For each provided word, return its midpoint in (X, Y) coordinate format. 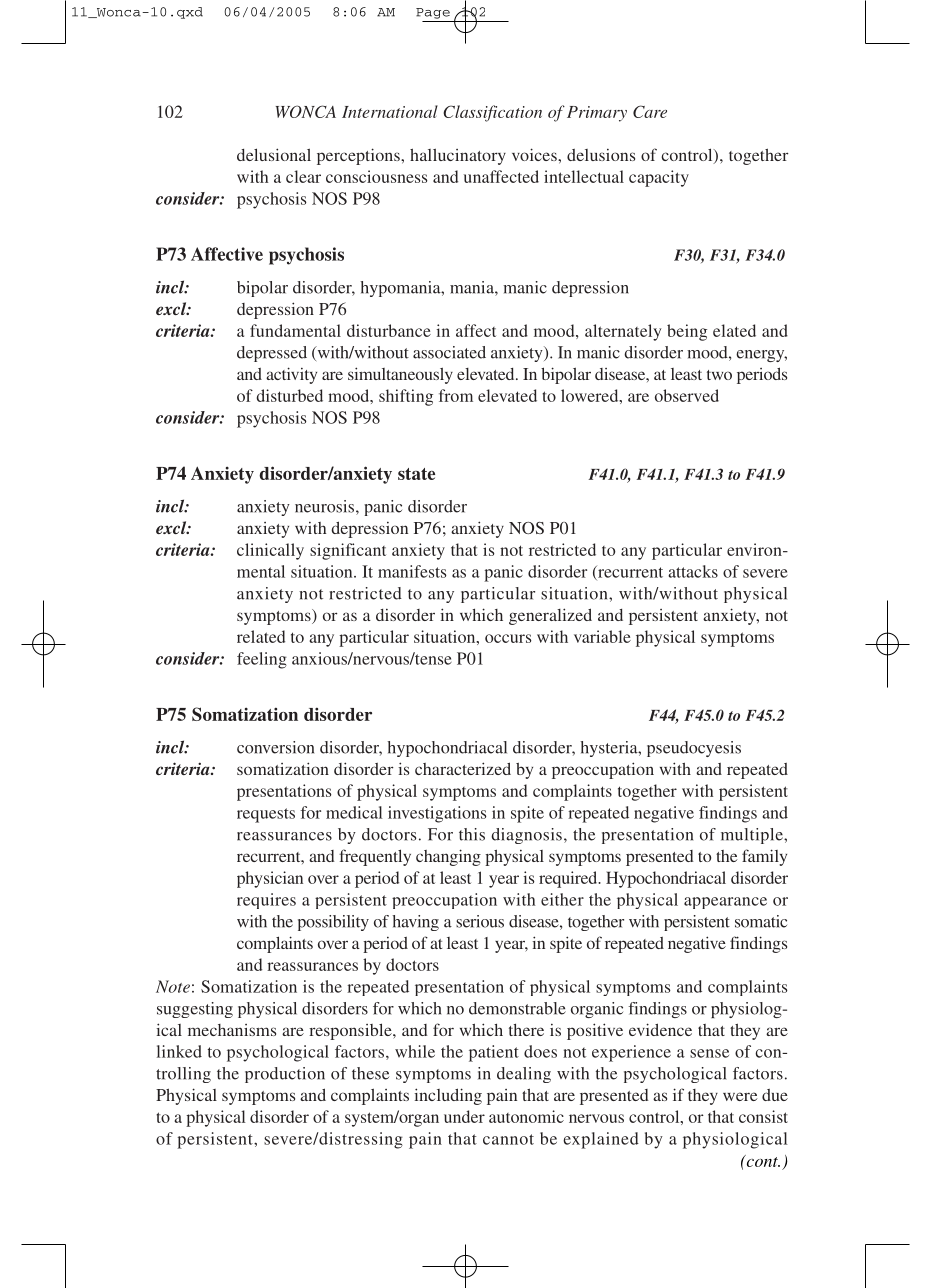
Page (433, 13)
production (285, 1075)
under (464, 1116)
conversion (275, 747)
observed (687, 395)
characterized (463, 768)
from (456, 395)
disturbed (290, 395)
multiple (753, 836)
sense (709, 1053)
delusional (274, 154)
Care (650, 111)
